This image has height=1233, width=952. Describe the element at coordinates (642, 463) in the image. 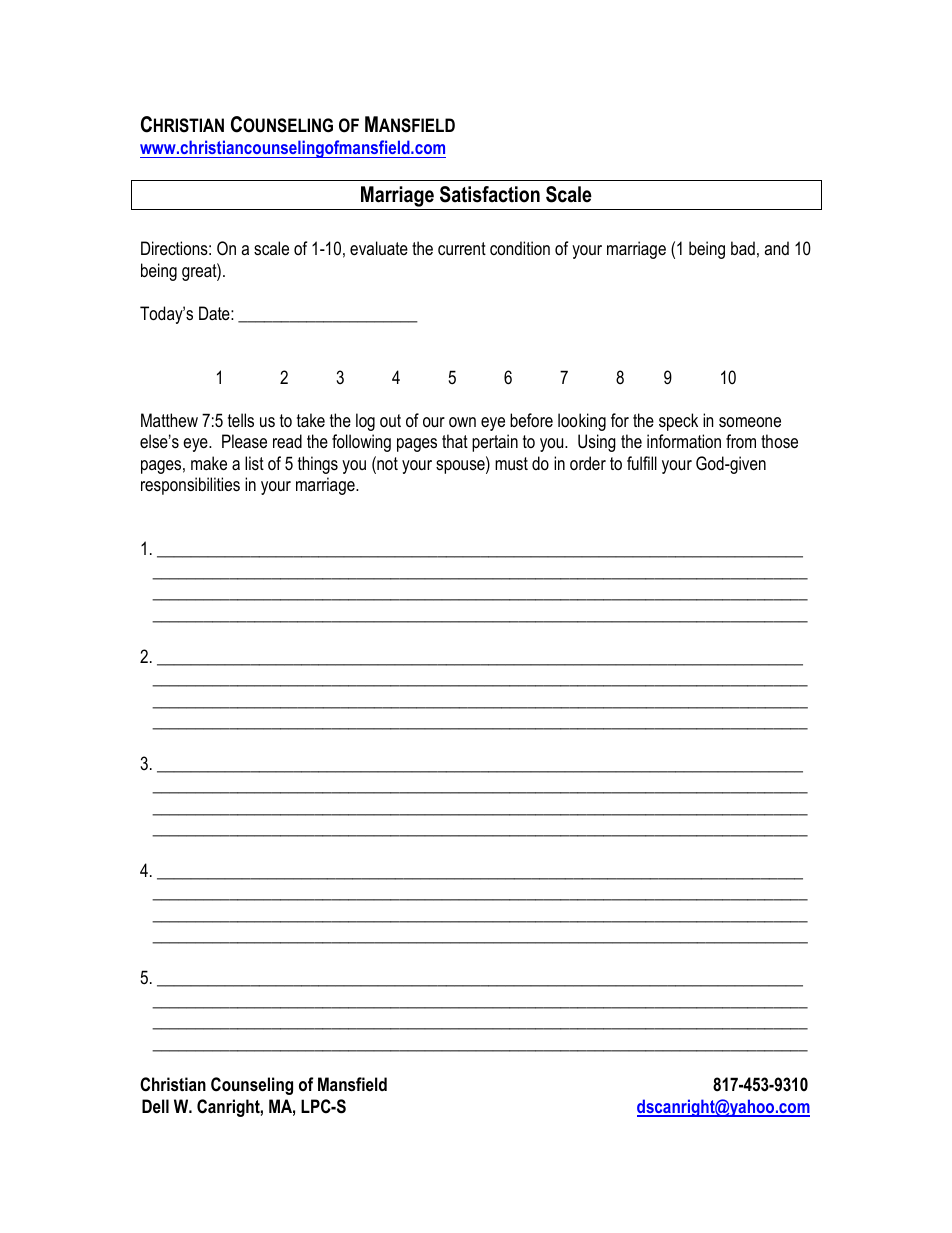

I see `fulfill` at that location.
